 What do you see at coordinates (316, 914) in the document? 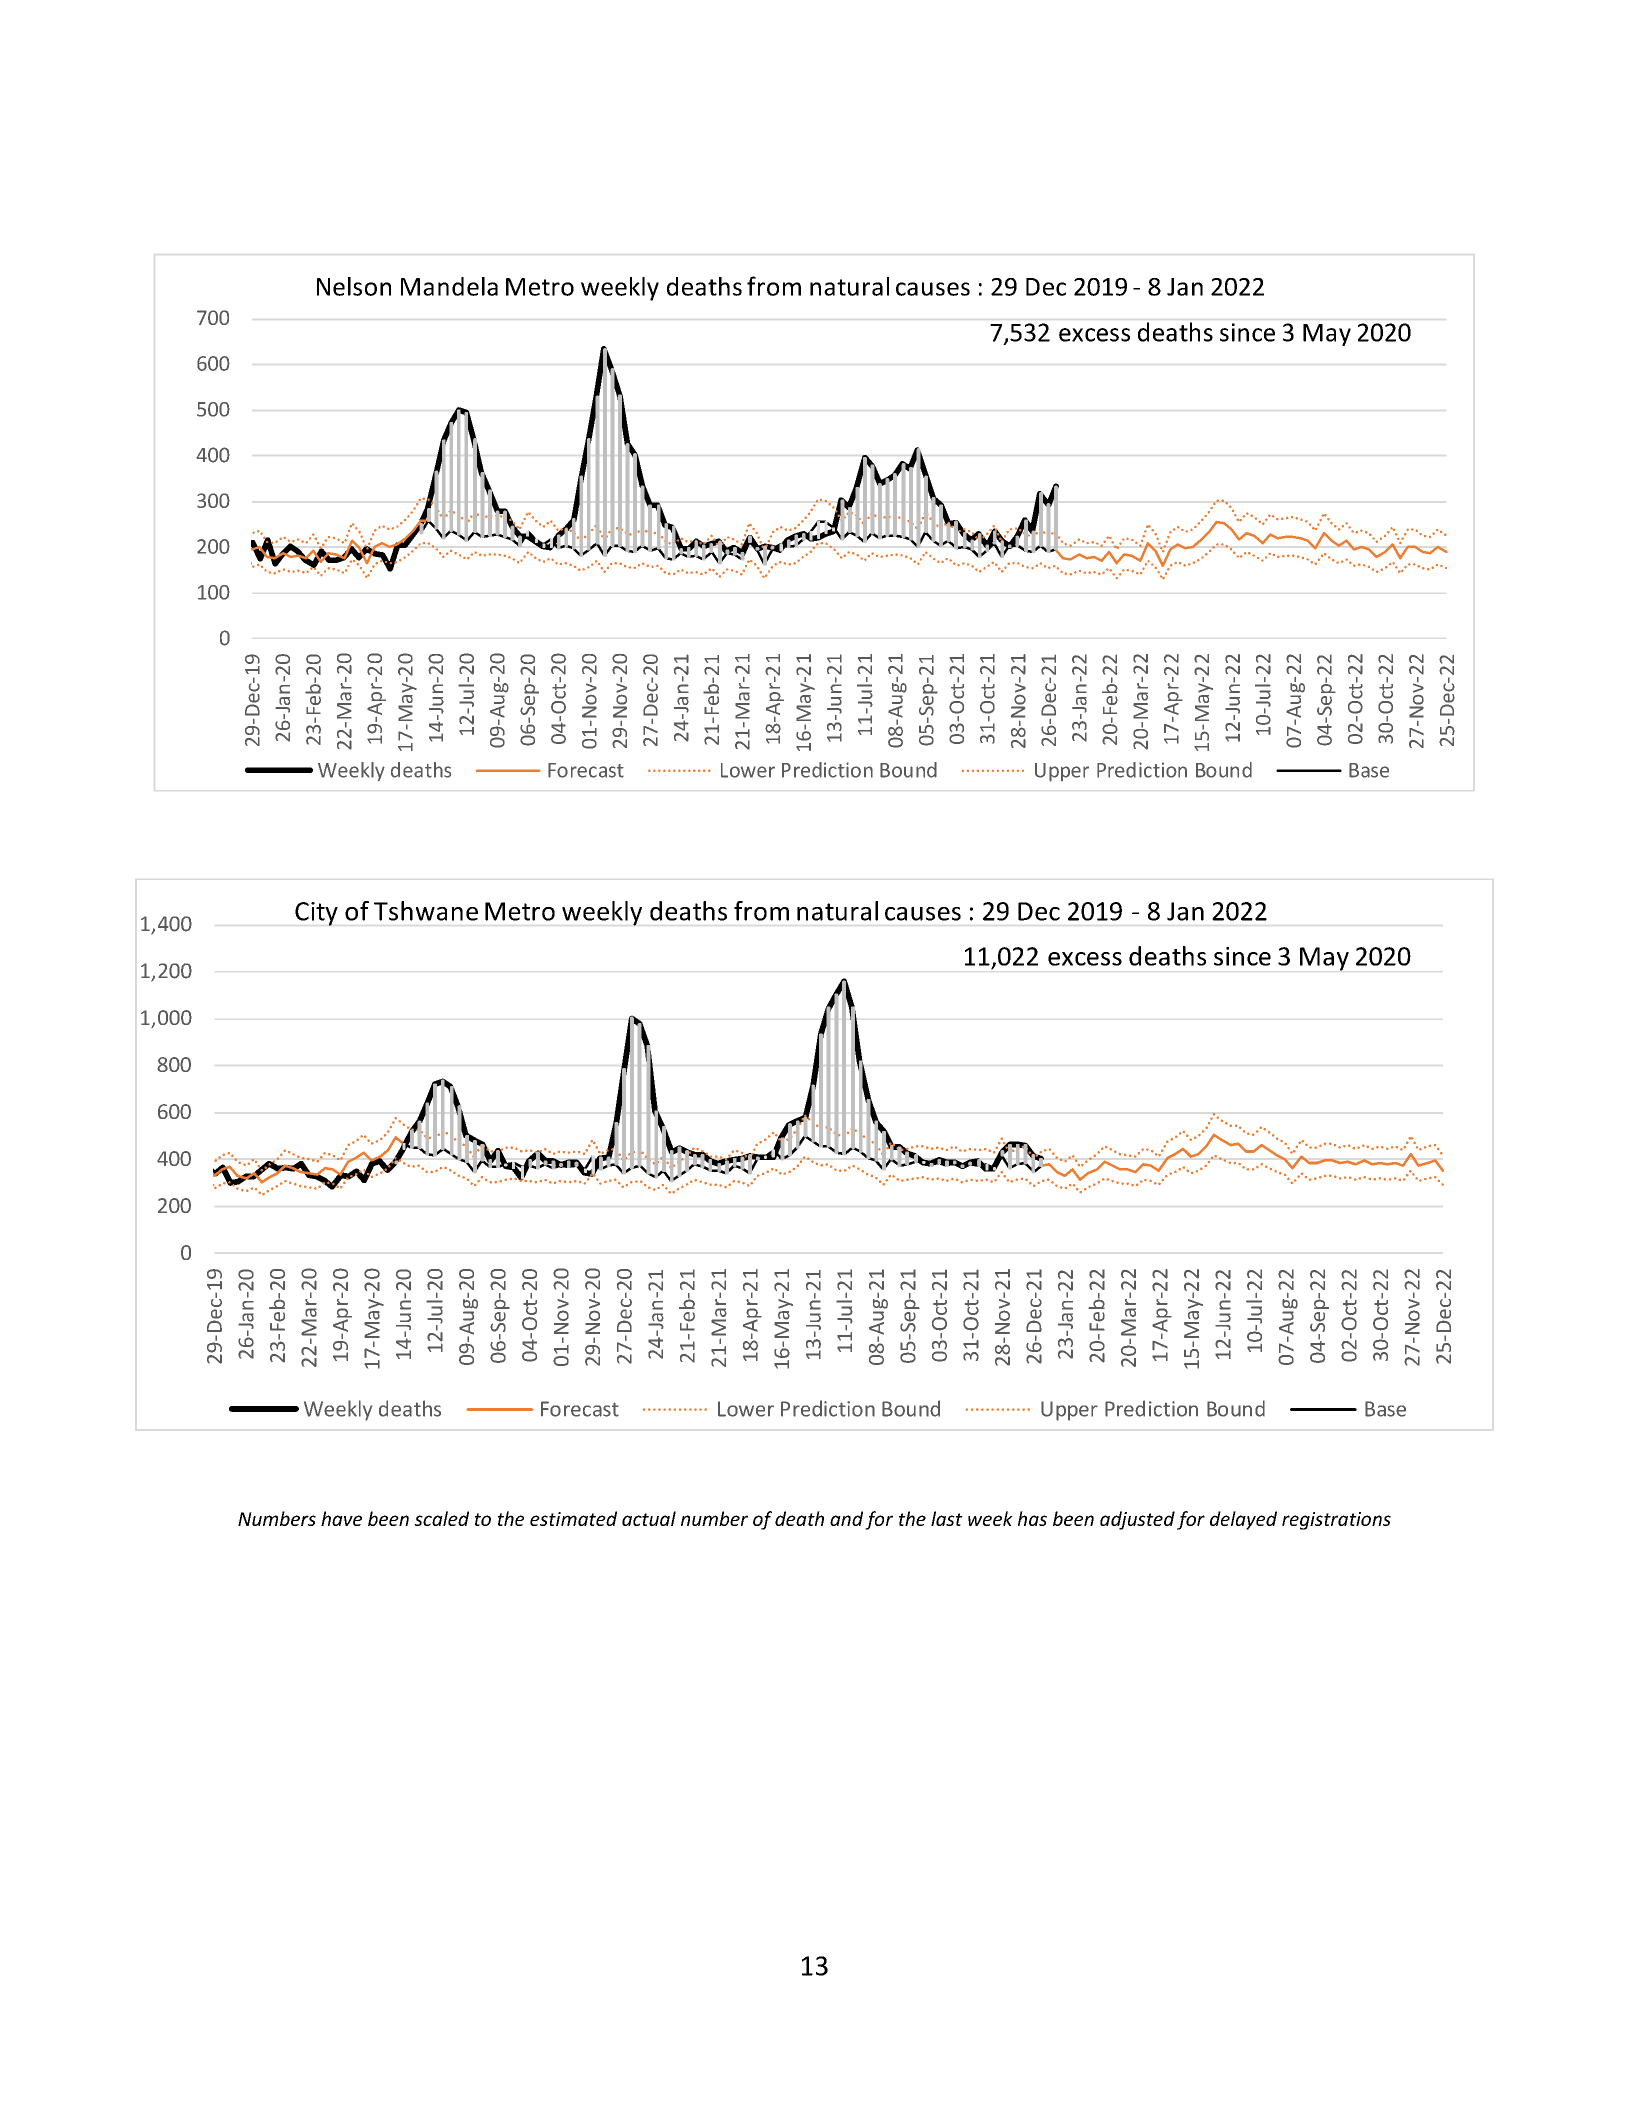
I see `City` at bounding box center [316, 914].
